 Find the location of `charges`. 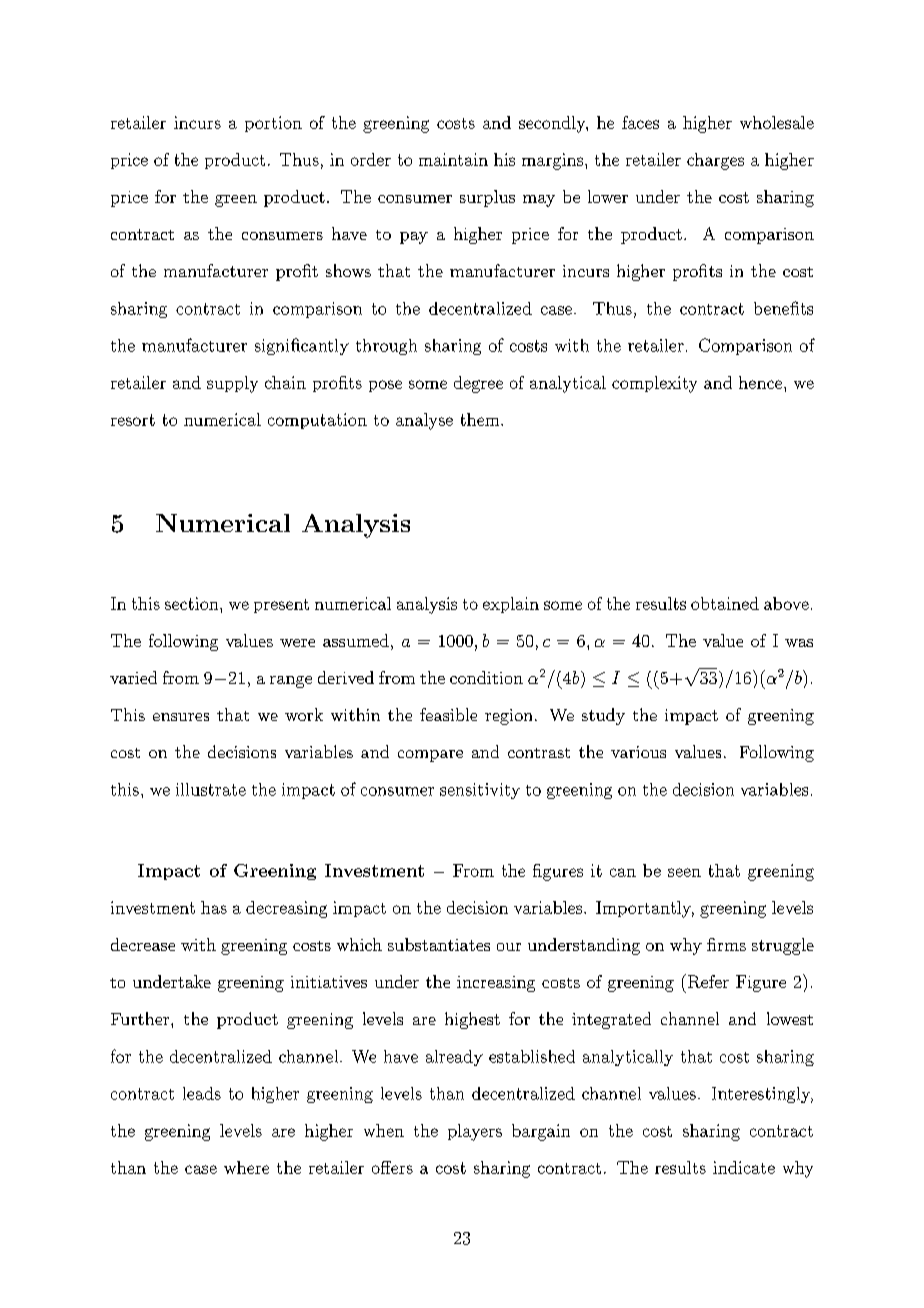

charges is located at coordinates (715, 161).
